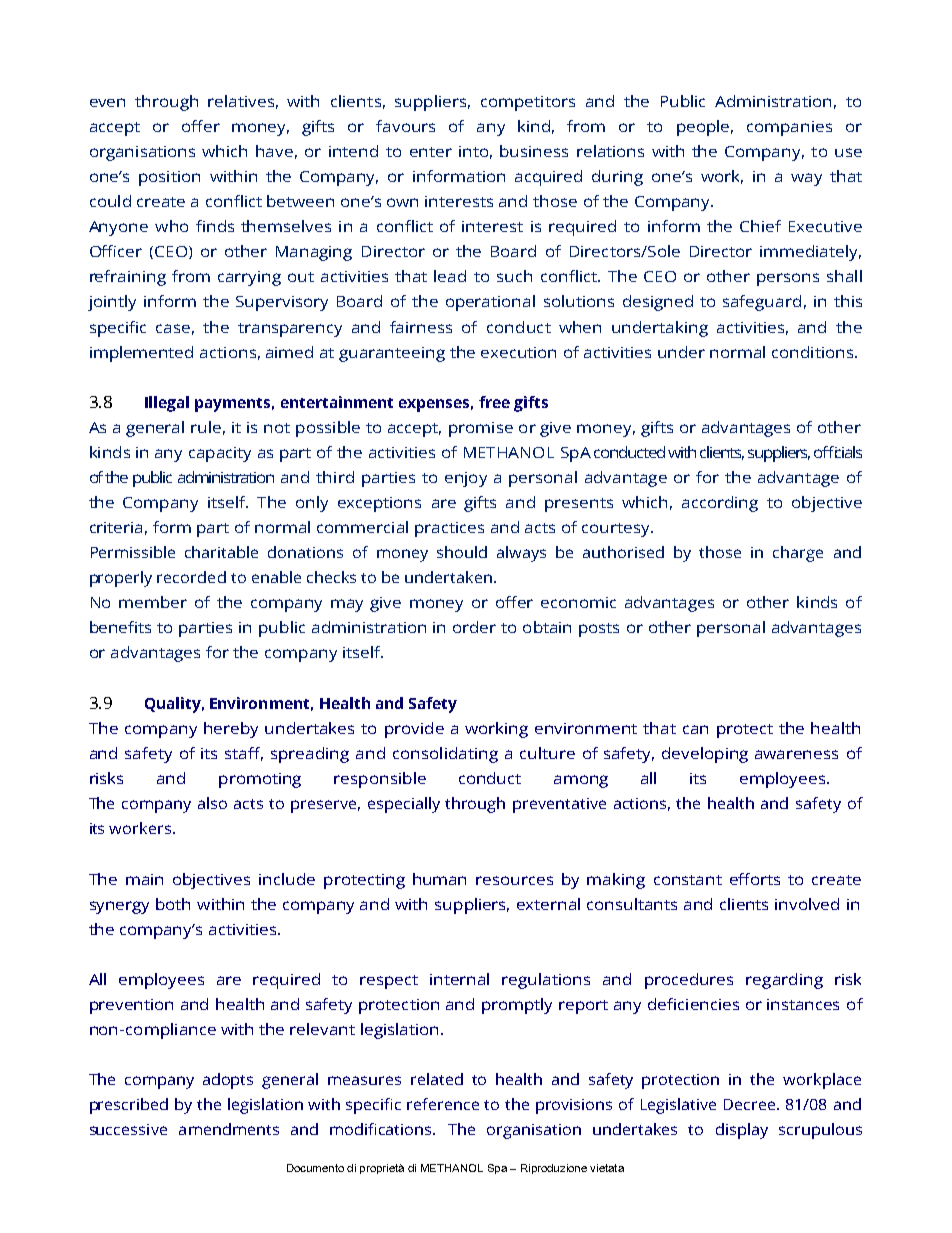  What do you see at coordinates (534, 151) in the document?
I see `business` at bounding box center [534, 151].
